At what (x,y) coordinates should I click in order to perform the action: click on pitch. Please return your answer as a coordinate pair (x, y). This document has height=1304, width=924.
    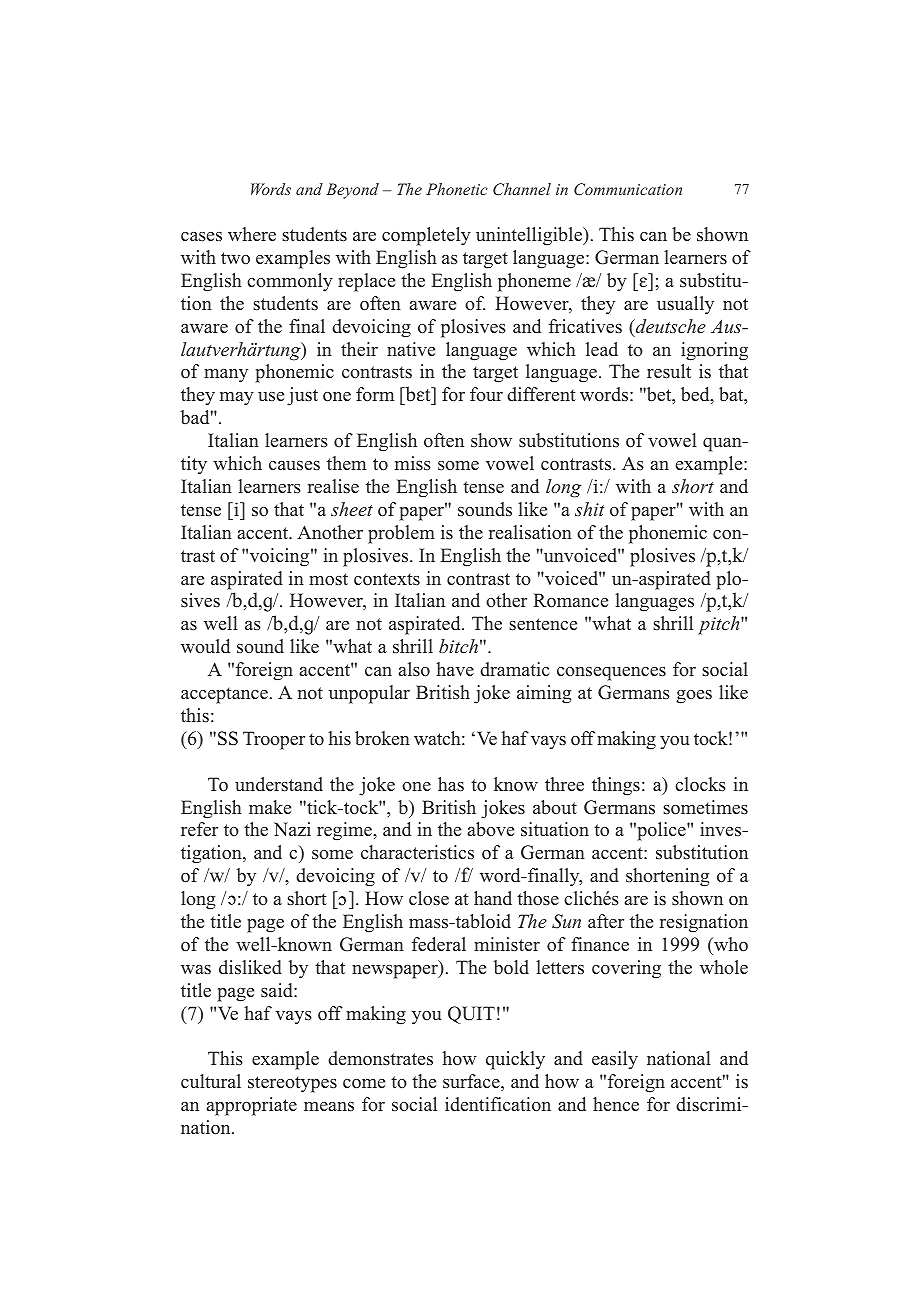
    Looking at the image, I should click on (720, 625).
